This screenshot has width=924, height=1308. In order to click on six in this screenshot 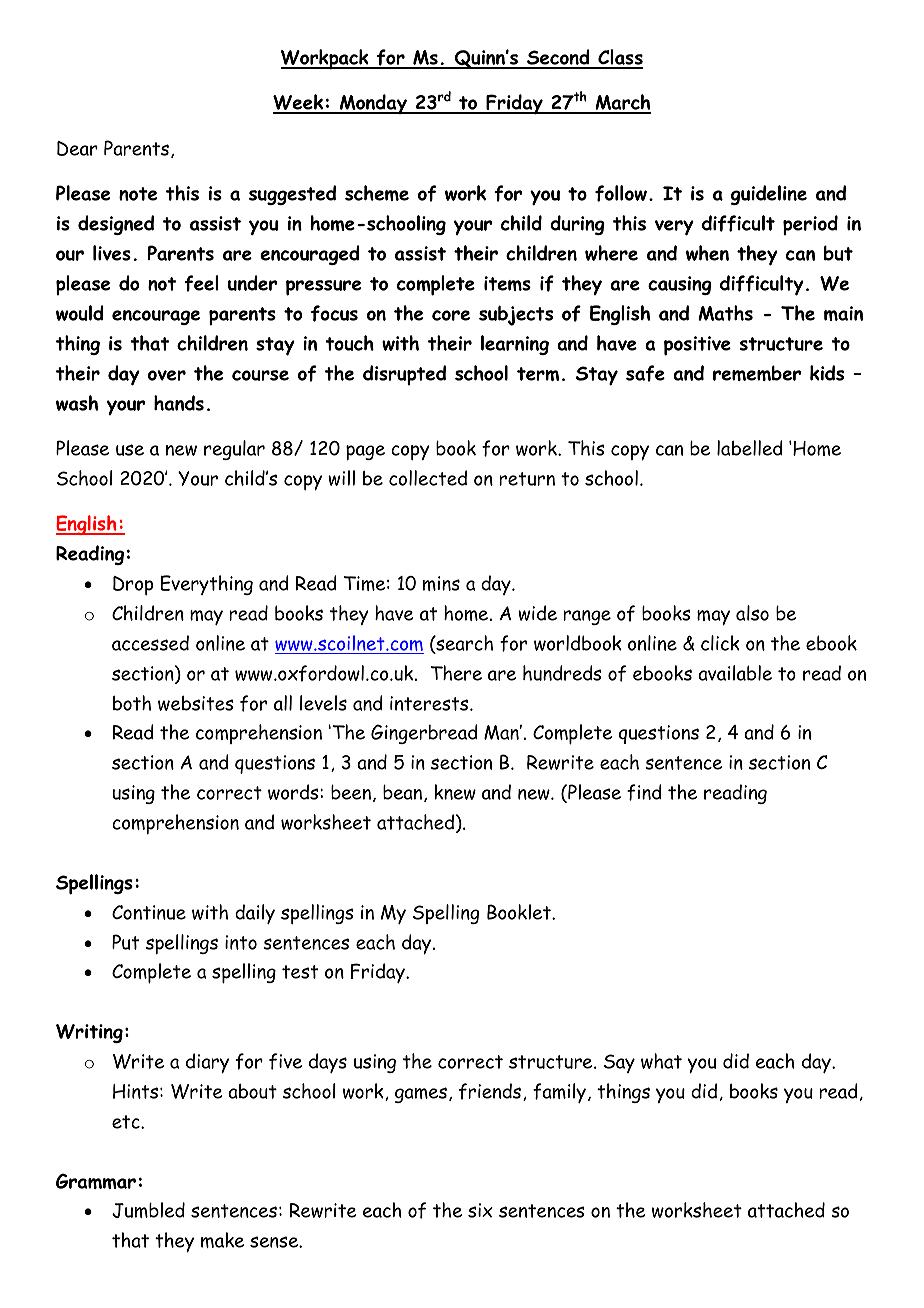, I will do `click(480, 1210)`.
